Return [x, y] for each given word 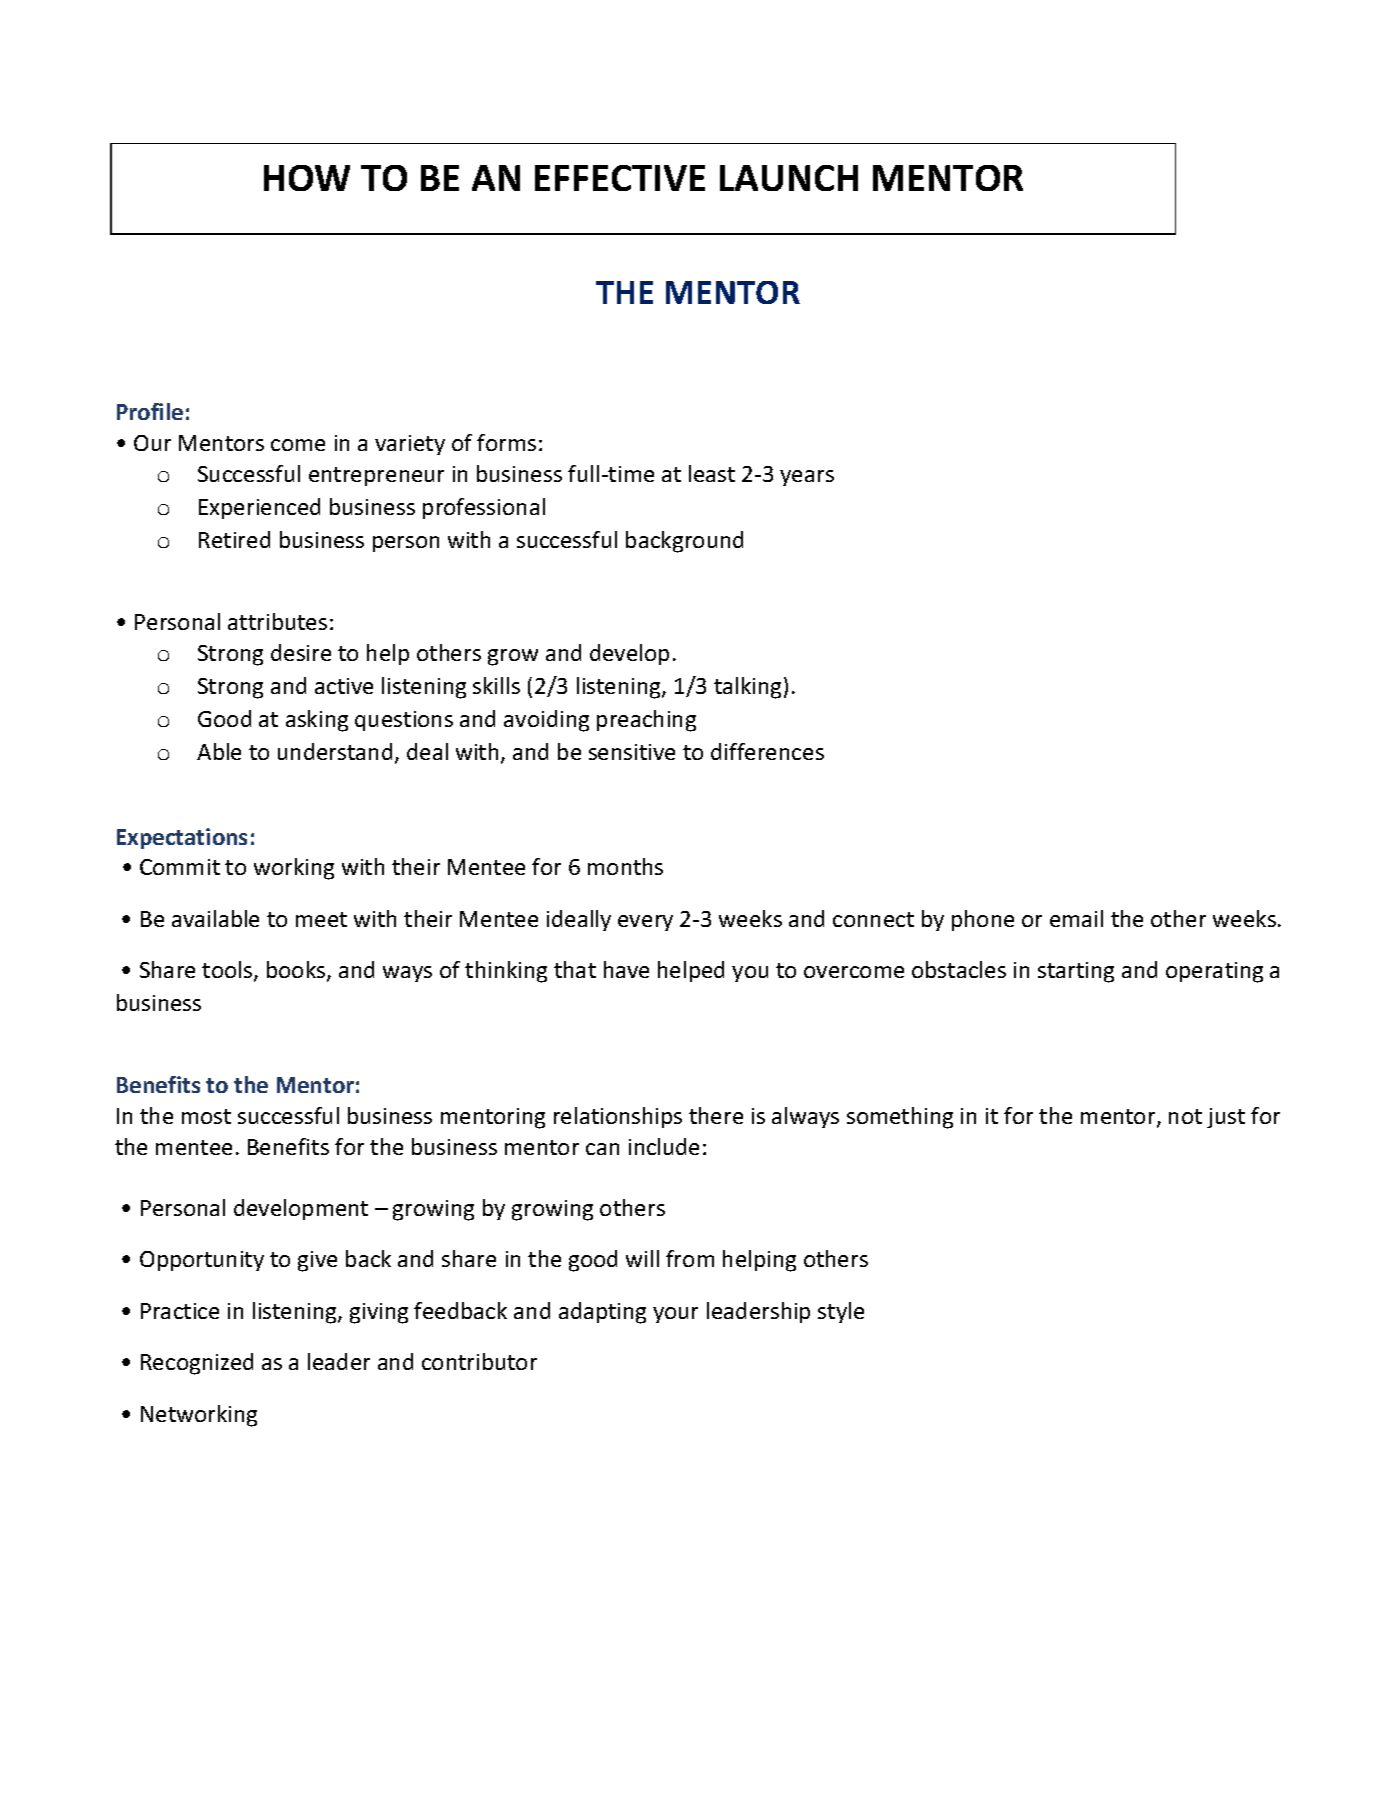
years [807, 478]
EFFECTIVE [620, 178]
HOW [307, 178]
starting [1076, 972]
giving [379, 1313]
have [626, 969]
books [297, 971]
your [675, 1315]
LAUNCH [789, 178]
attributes [277, 621]
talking [747, 688]
